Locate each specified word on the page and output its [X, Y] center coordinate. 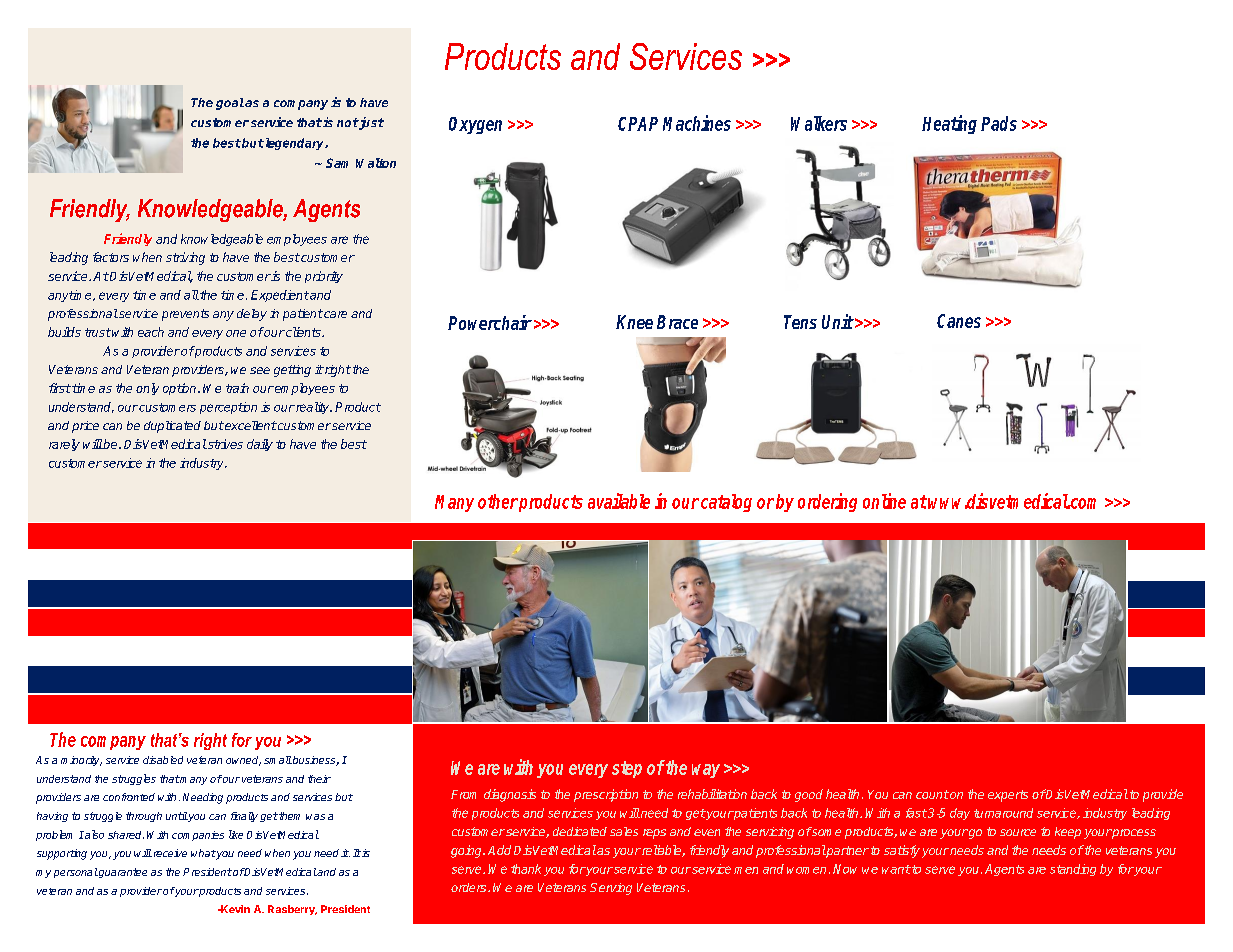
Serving [611, 889]
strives [224, 444]
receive [169, 853]
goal [230, 104]
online [884, 501]
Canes [959, 321]
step [627, 769]
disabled [163, 760]
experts [1008, 796]
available [619, 501]
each [151, 332]
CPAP [638, 124]
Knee [634, 322]
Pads [999, 123]
